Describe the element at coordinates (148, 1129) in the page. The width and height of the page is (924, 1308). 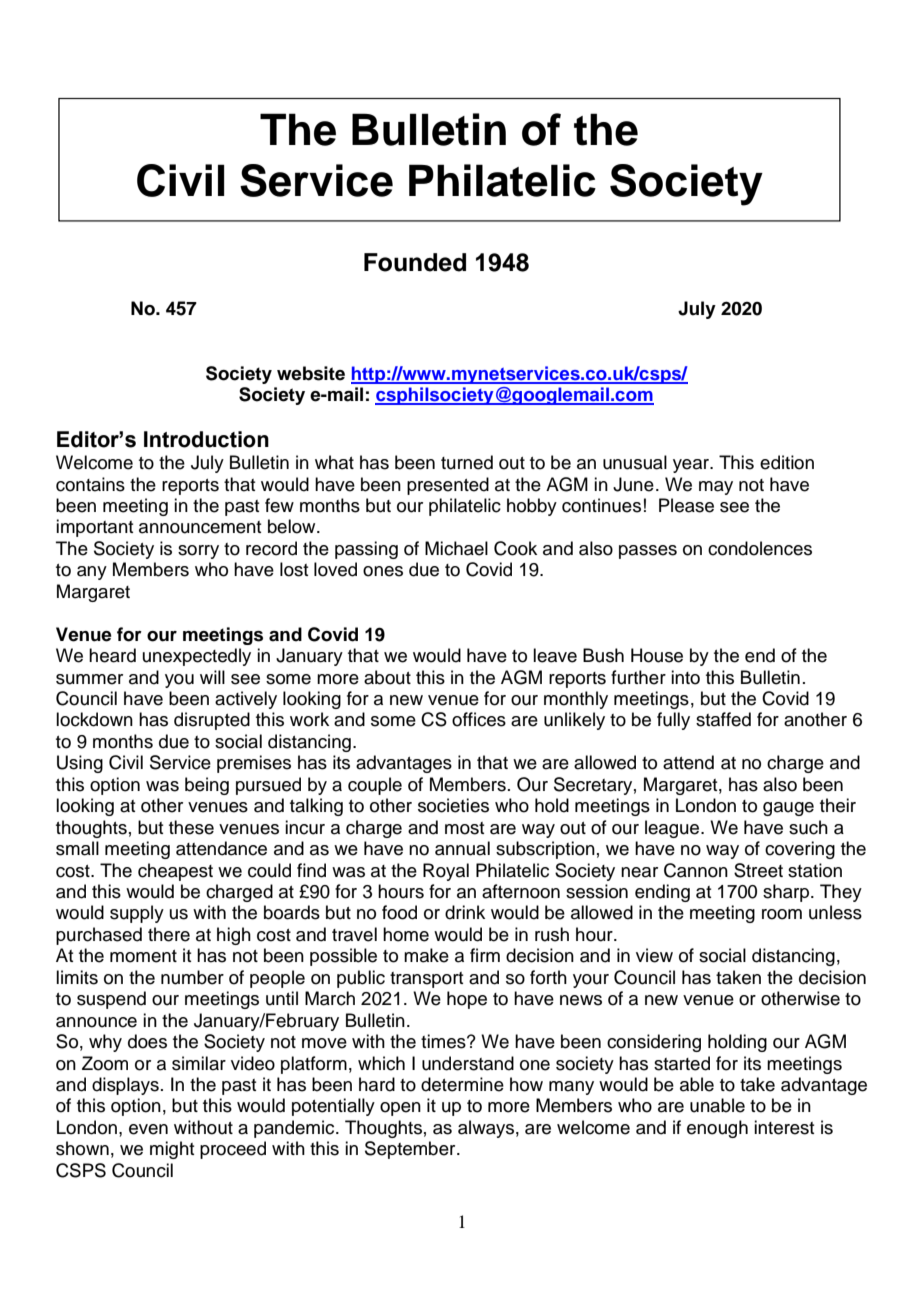
I see `even` at that location.
